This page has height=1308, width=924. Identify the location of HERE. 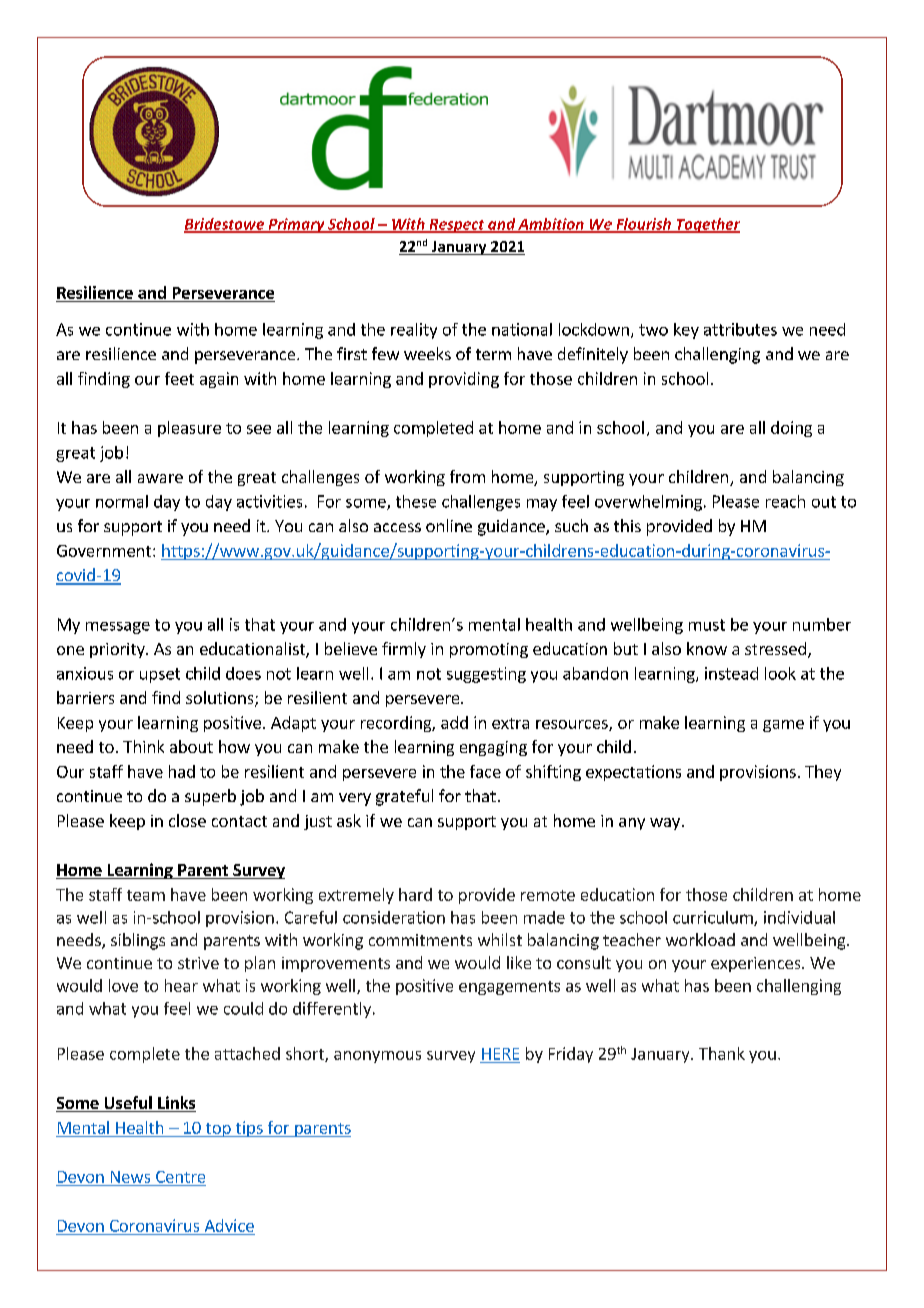
(500, 1054).
